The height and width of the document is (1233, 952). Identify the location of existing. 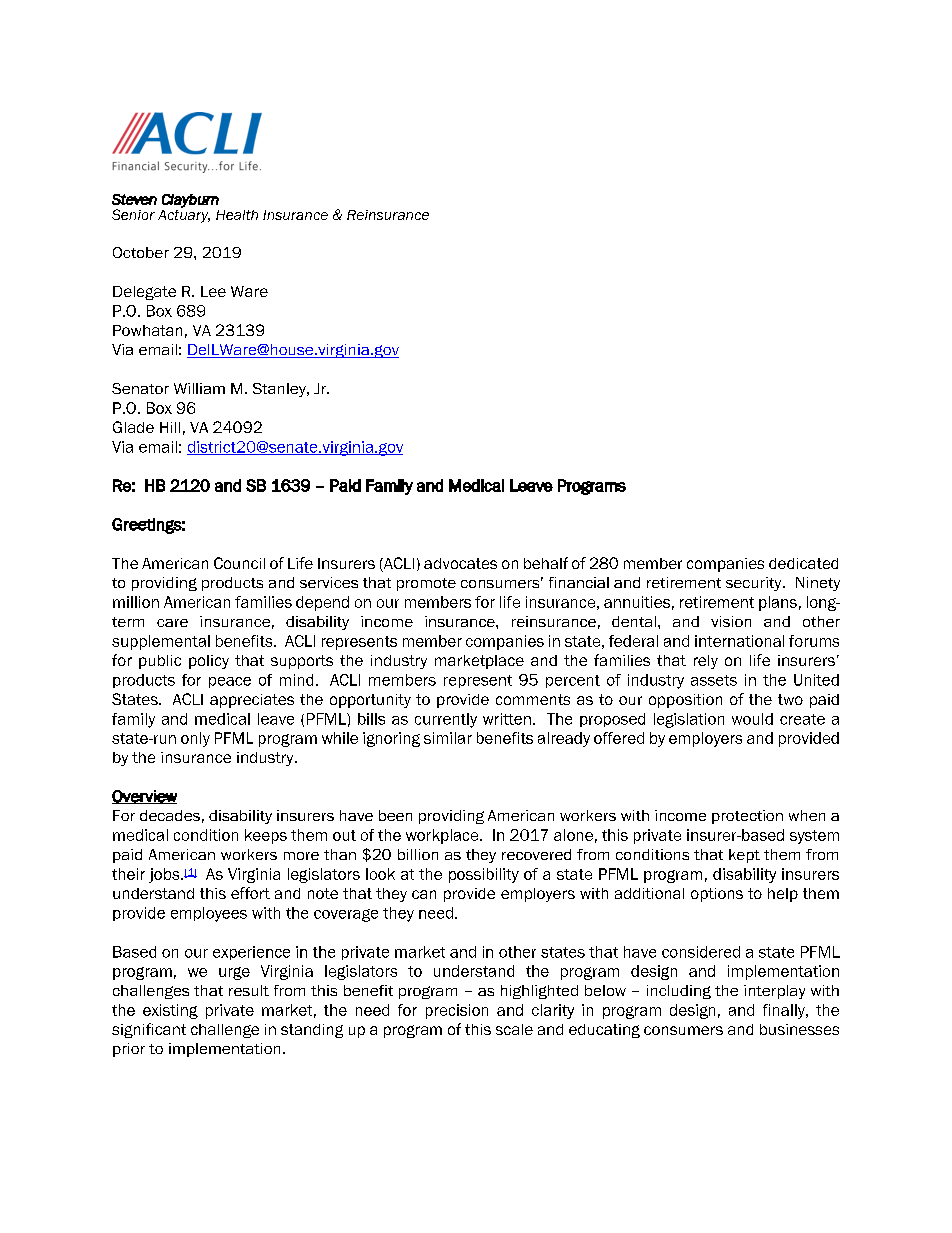
(170, 1011).
